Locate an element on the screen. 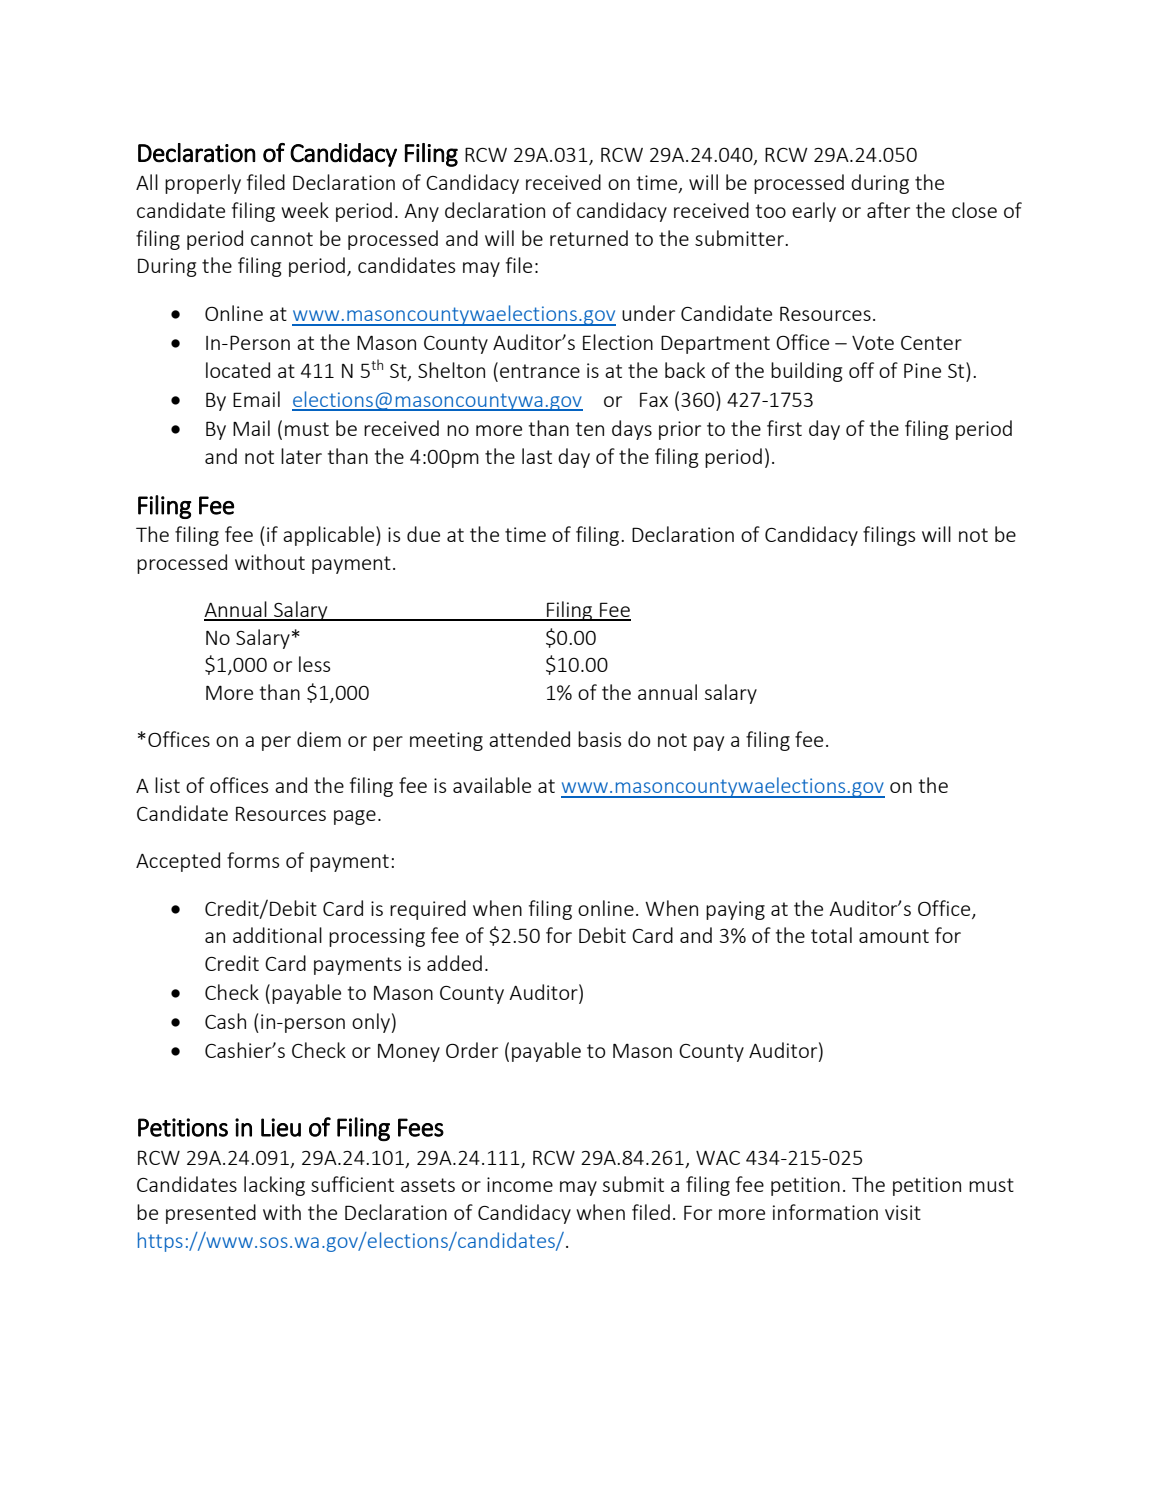  visit is located at coordinates (903, 1212).
